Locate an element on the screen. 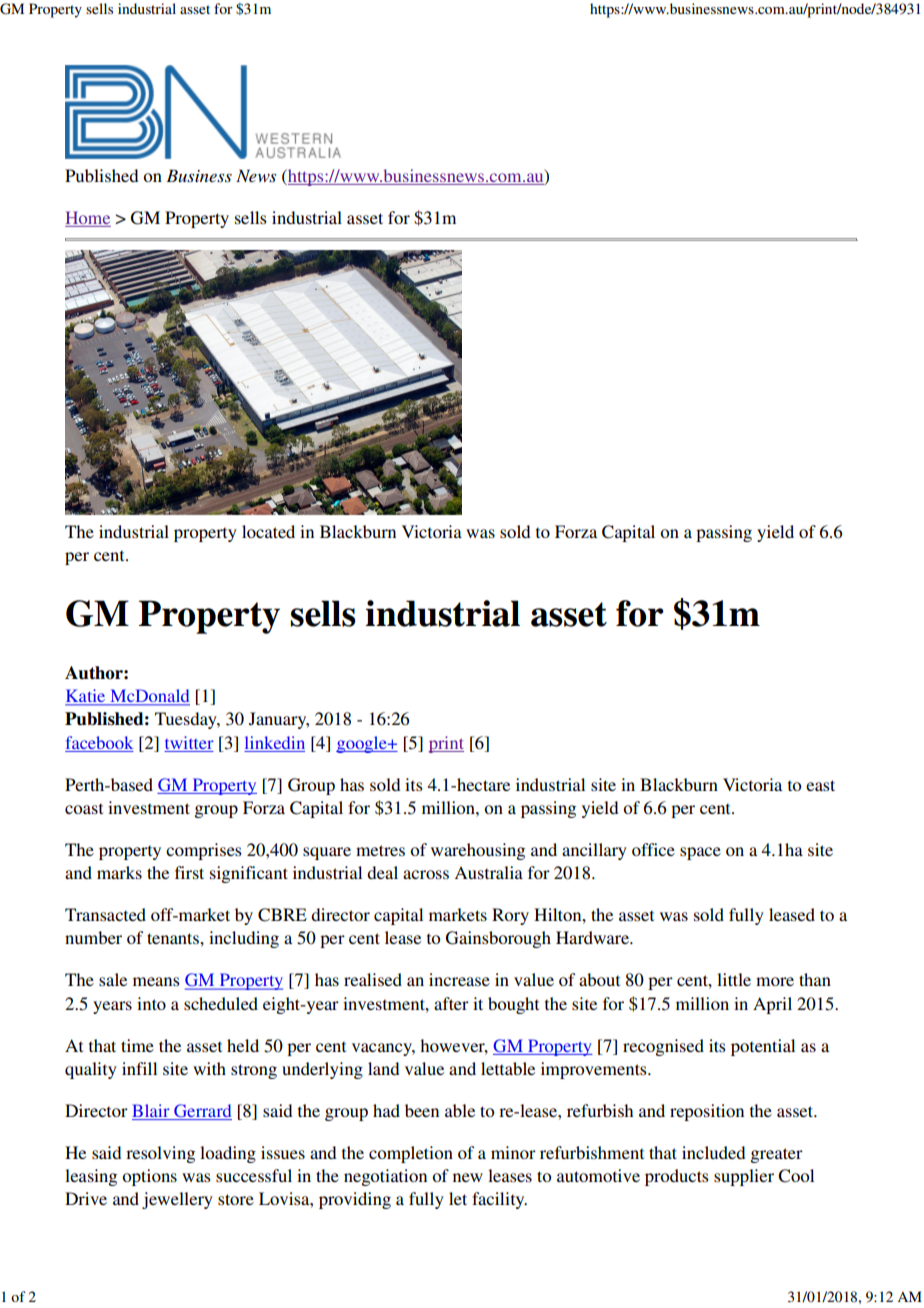 This screenshot has height=1308, width=924. google is located at coordinates (362, 744).
